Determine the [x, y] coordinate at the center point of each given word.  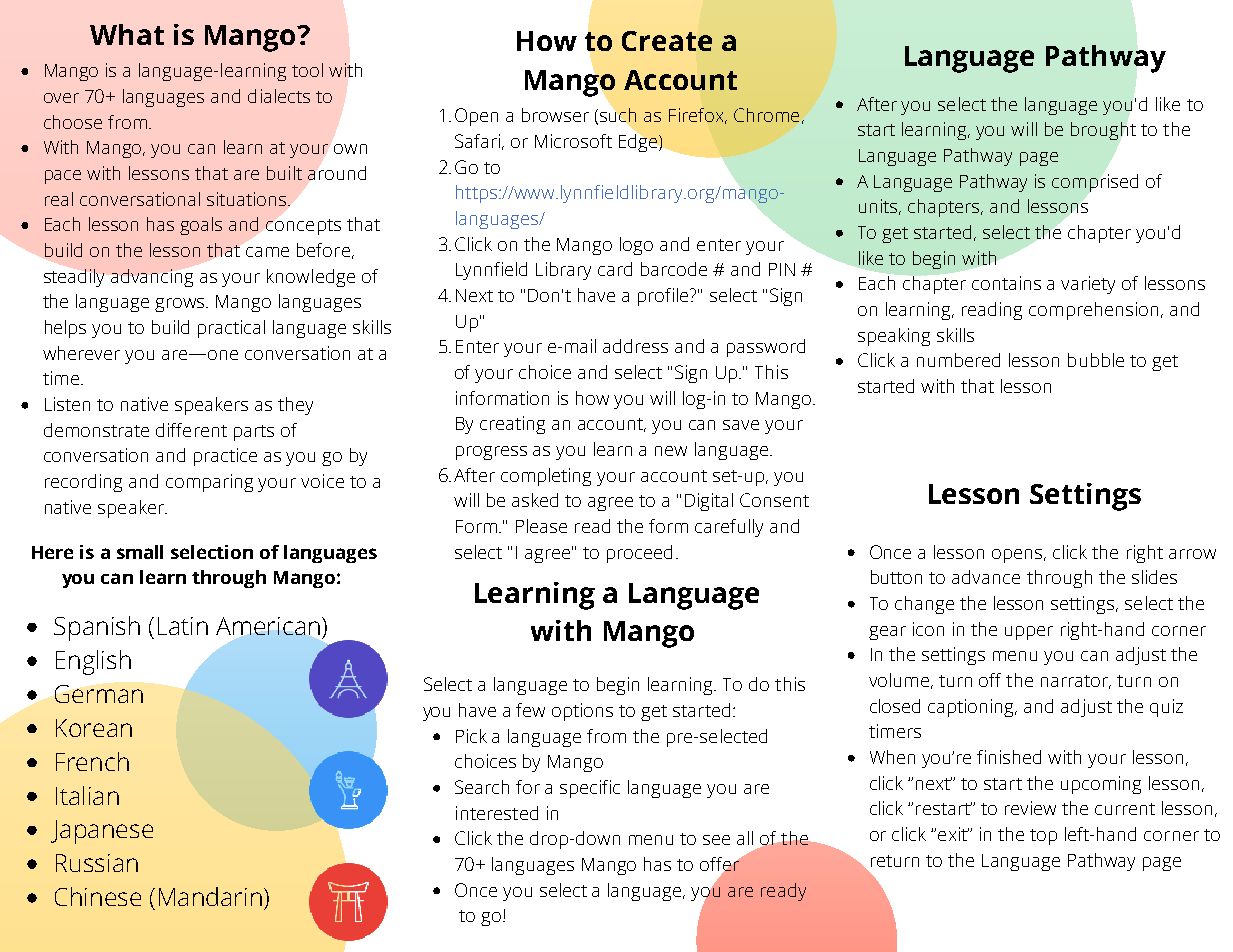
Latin [183, 626]
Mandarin [210, 896]
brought [1103, 131]
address [635, 346]
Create [667, 41]
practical [231, 329]
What [127, 34]
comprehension [1095, 311]
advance [986, 577]
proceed [639, 554]
